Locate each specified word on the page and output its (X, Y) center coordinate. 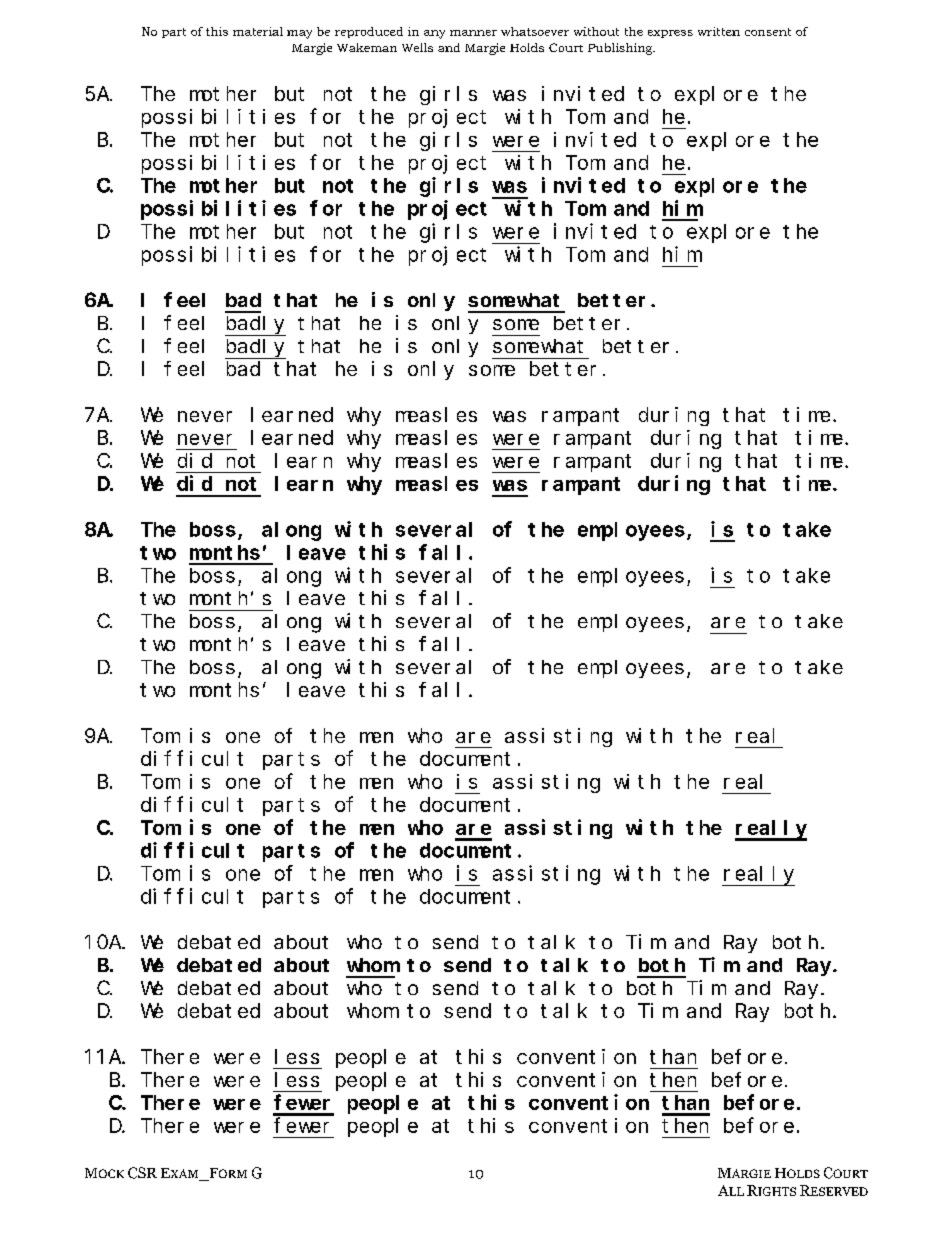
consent (768, 32)
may (299, 34)
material (258, 31)
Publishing (621, 49)
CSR (142, 1173)
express (670, 34)
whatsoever (535, 31)
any (434, 34)
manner (473, 33)
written (719, 31)
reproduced (369, 32)
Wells (417, 47)
